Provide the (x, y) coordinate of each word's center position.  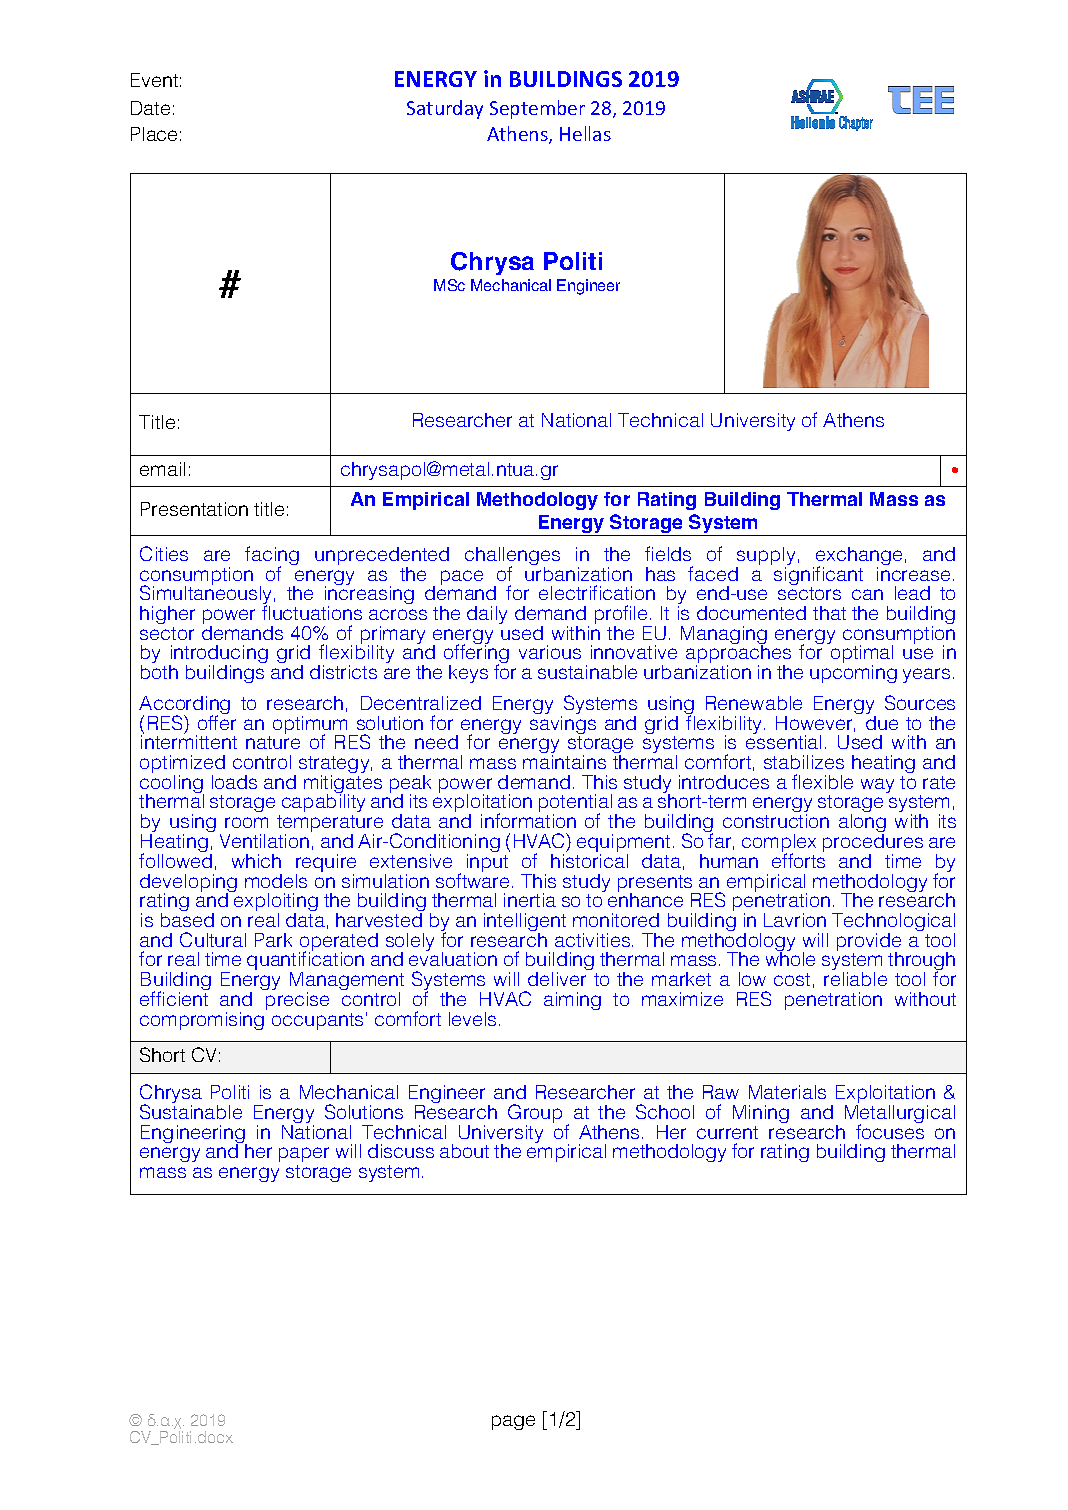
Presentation (194, 509)
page (513, 1422)
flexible (822, 781)
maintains (564, 762)
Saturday (445, 109)
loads (234, 782)
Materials (787, 1092)
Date (150, 108)
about (464, 1151)
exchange (859, 557)
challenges (512, 557)
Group (535, 1115)
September (537, 109)
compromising (202, 1021)
